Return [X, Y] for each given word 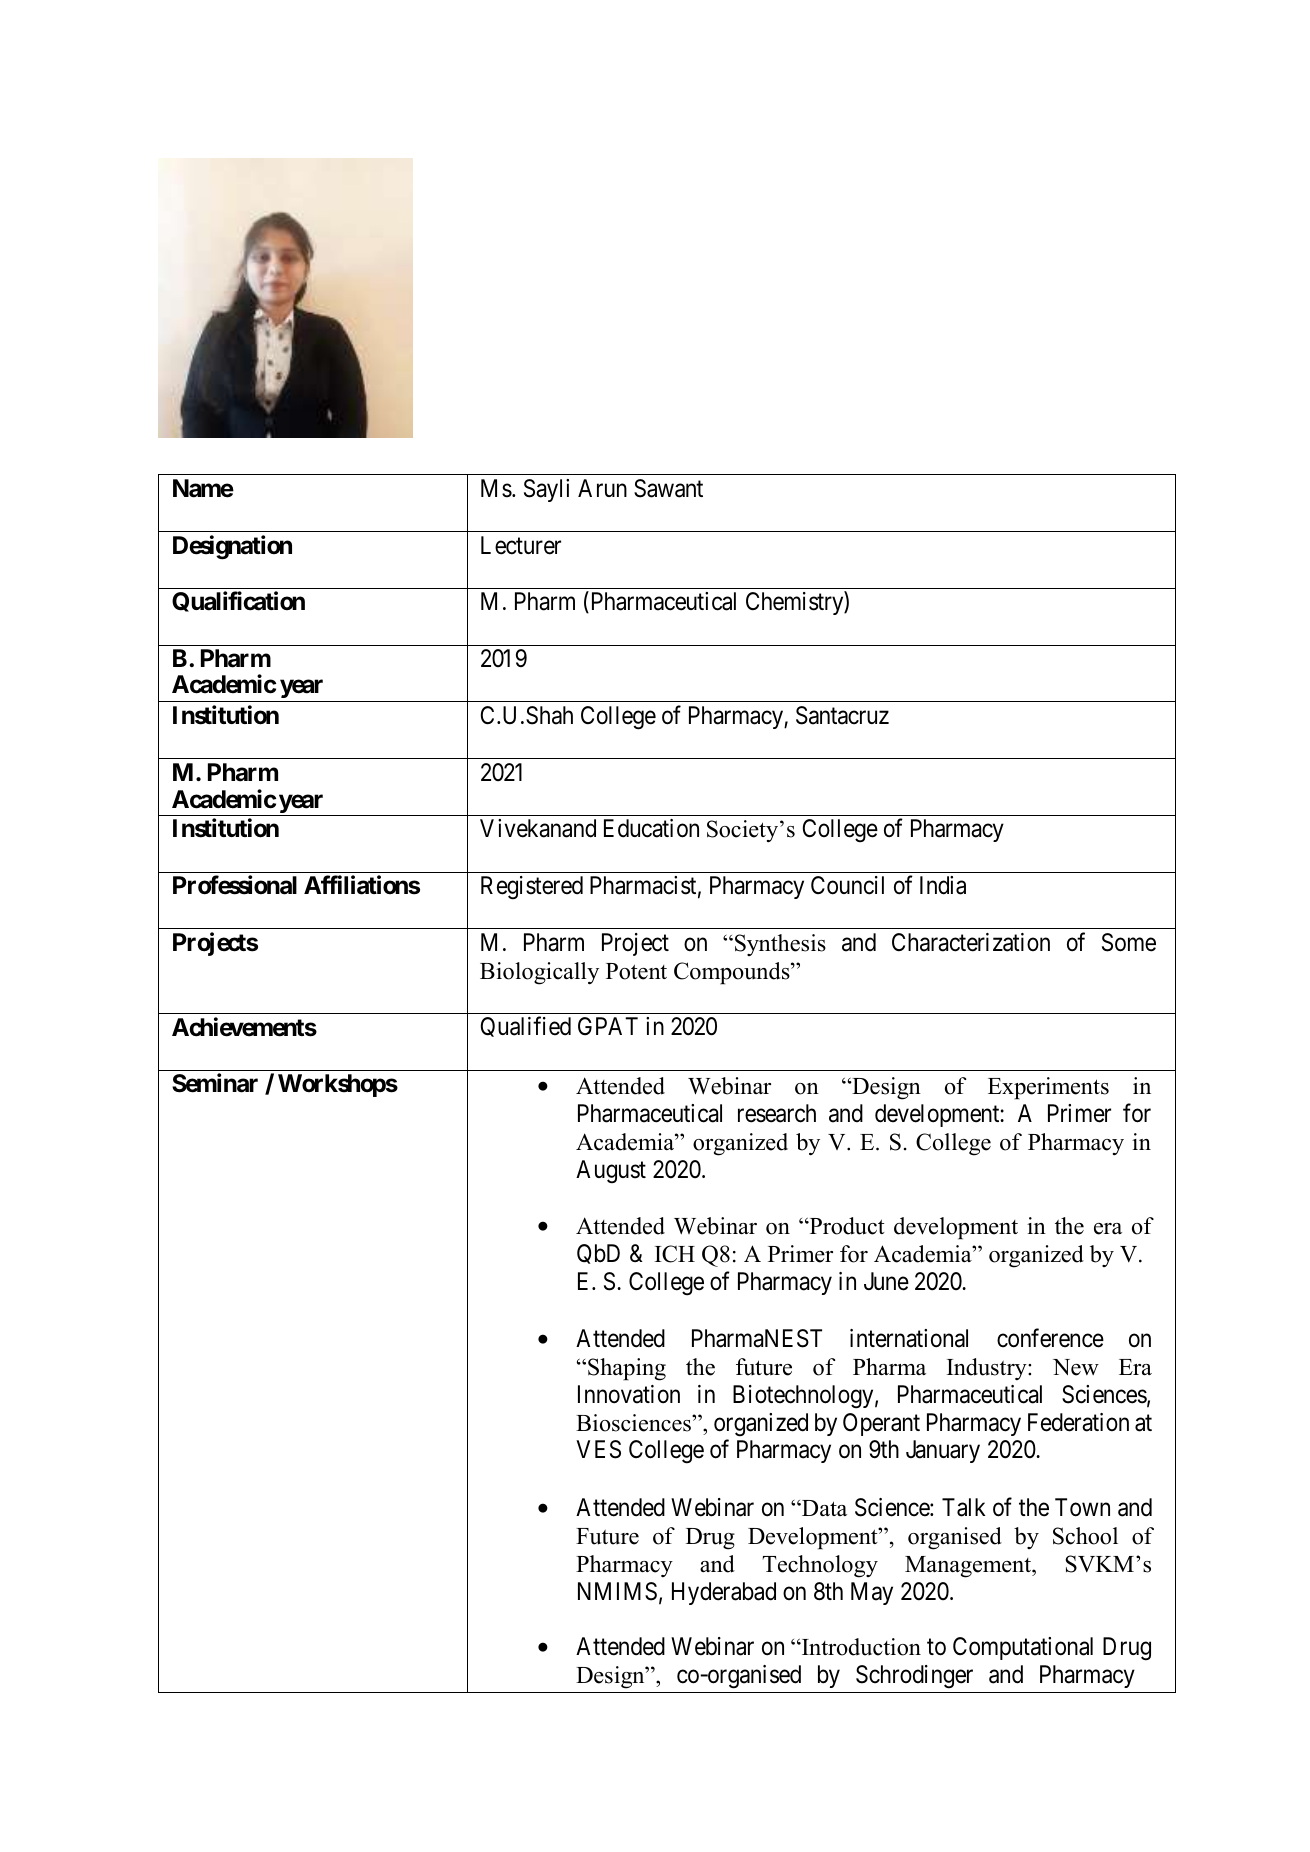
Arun [602, 488]
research [777, 1113]
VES [598, 1449]
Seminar [215, 1083]
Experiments [1048, 1088]
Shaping [627, 1369]
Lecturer [521, 545]
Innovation [629, 1394]
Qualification [238, 602]
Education [651, 828]
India [943, 885]
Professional [235, 885]
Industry [988, 1369]
